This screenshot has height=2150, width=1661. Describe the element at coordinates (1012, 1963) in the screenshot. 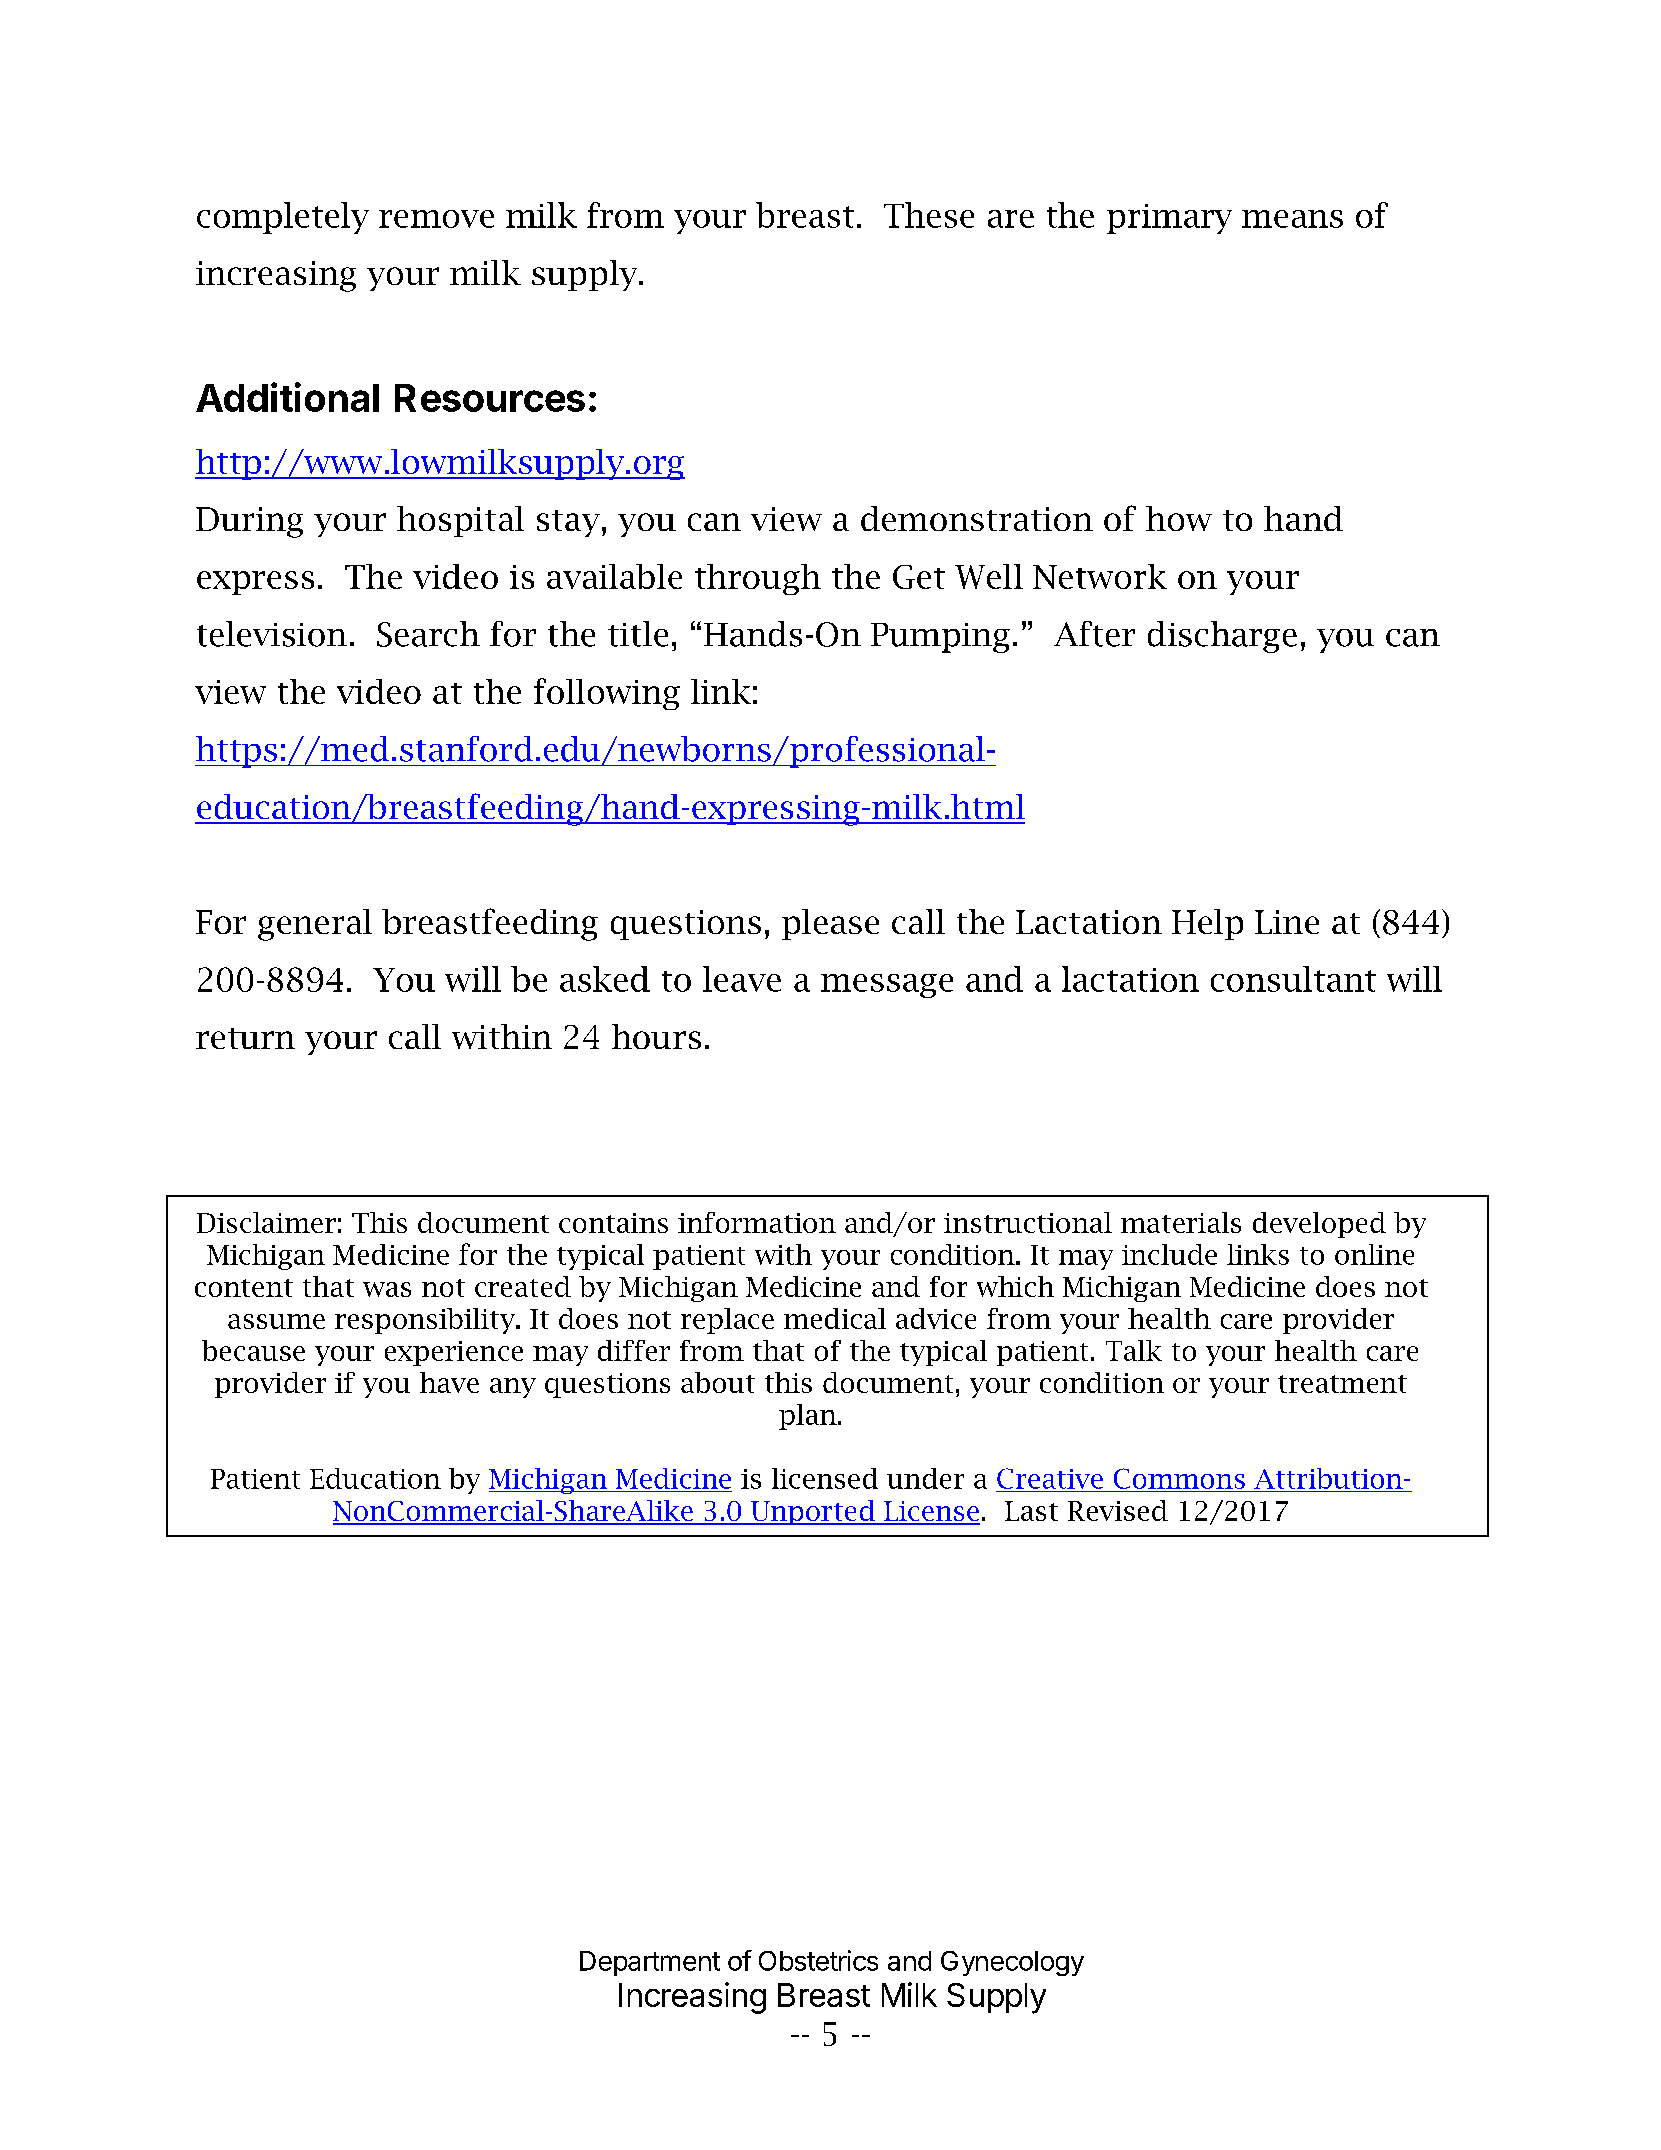

I see `Gynecology` at that location.
